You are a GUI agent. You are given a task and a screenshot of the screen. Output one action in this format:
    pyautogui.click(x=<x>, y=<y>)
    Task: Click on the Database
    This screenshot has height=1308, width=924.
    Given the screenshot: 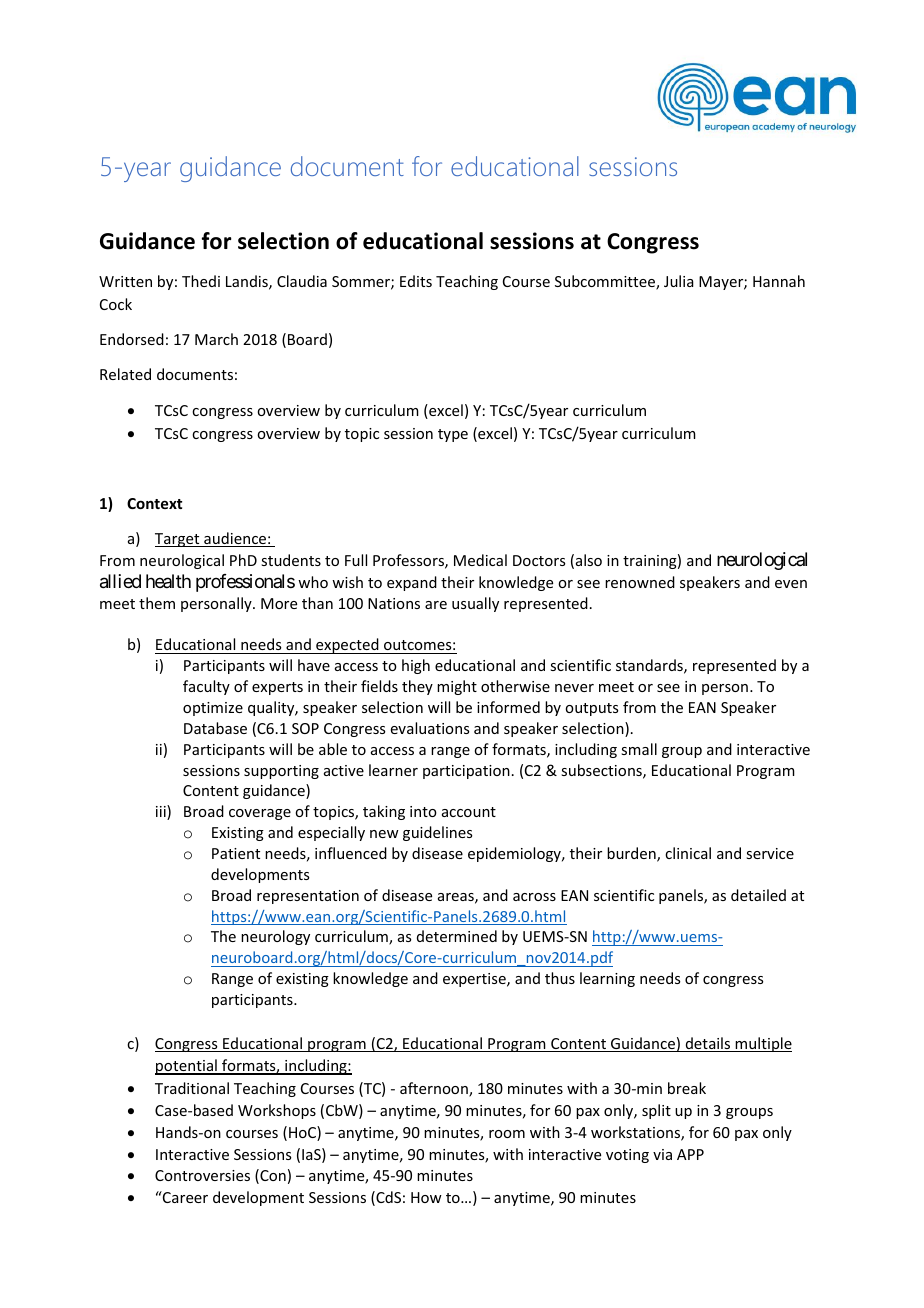 What is the action you would take?
    pyautogui.click(x=215, y=728)
